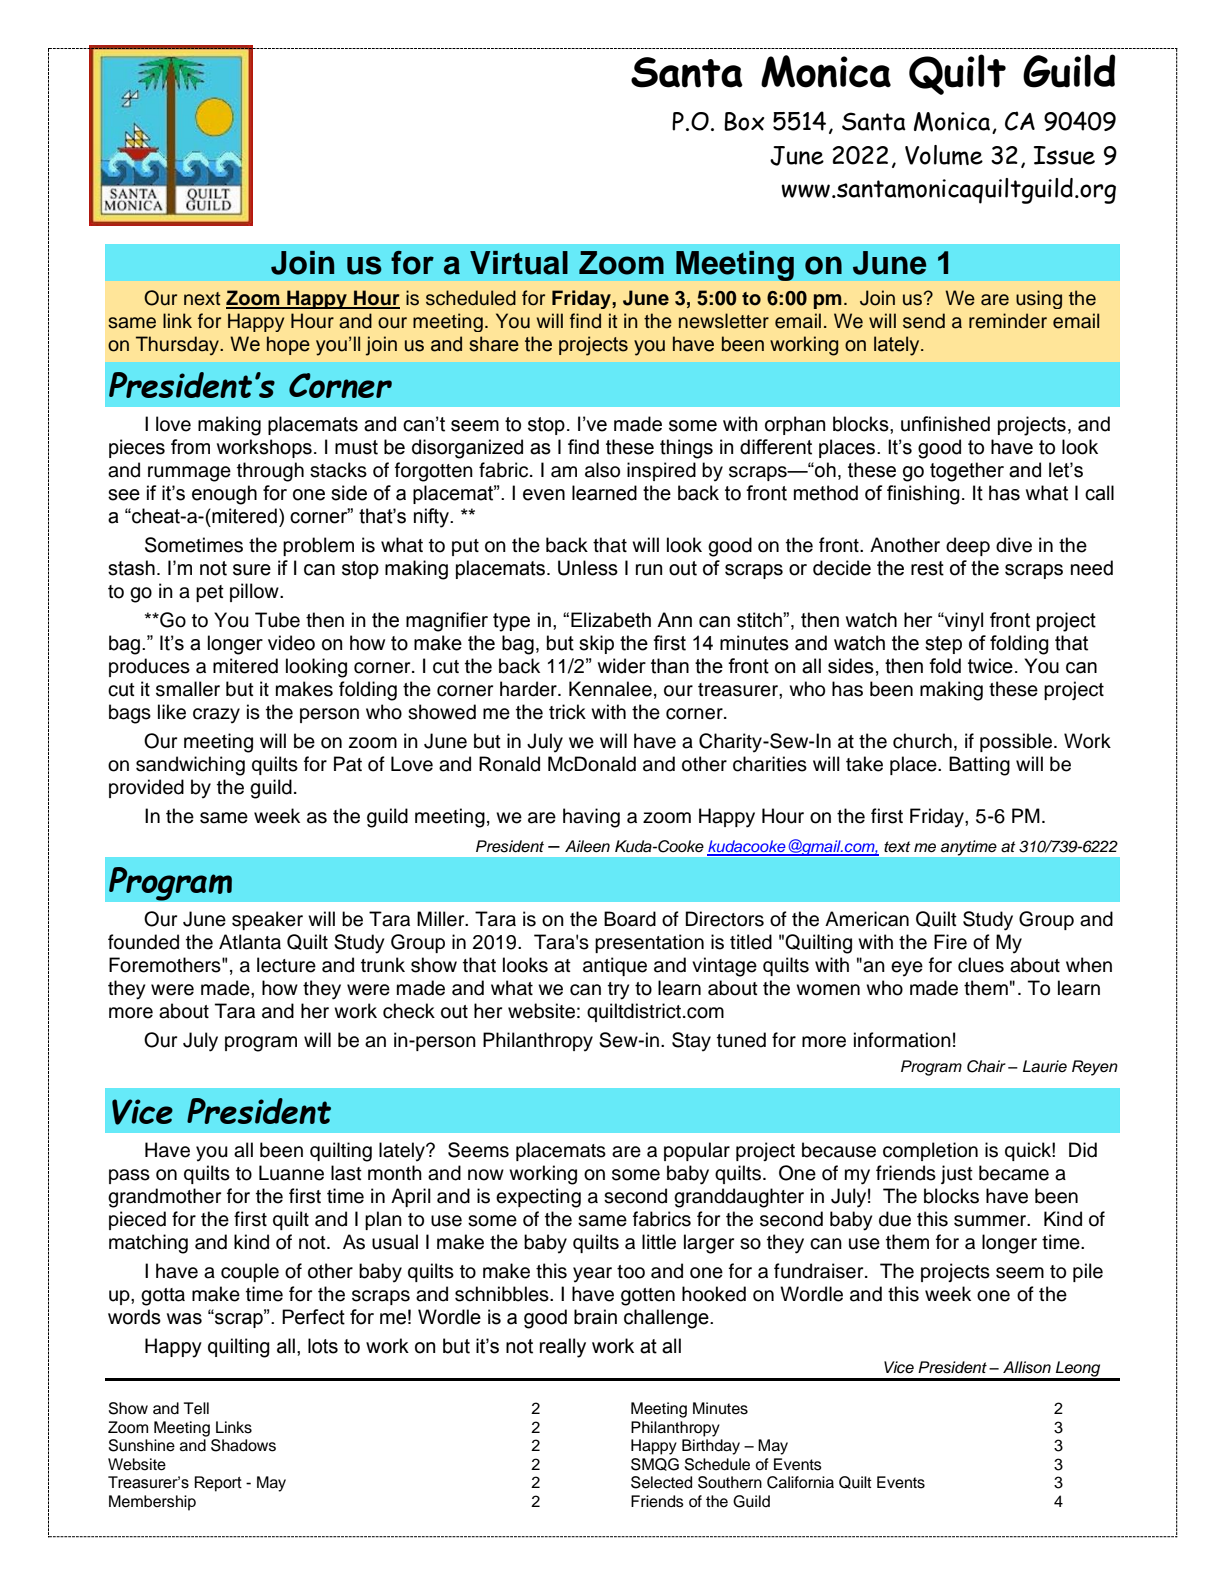 Image resolution: width=1225 pixels, height=1585 pixels. What do you see at coordinates (243, 1445) in the image?
I see `Shadows` at bounding box center [243, 1445].
